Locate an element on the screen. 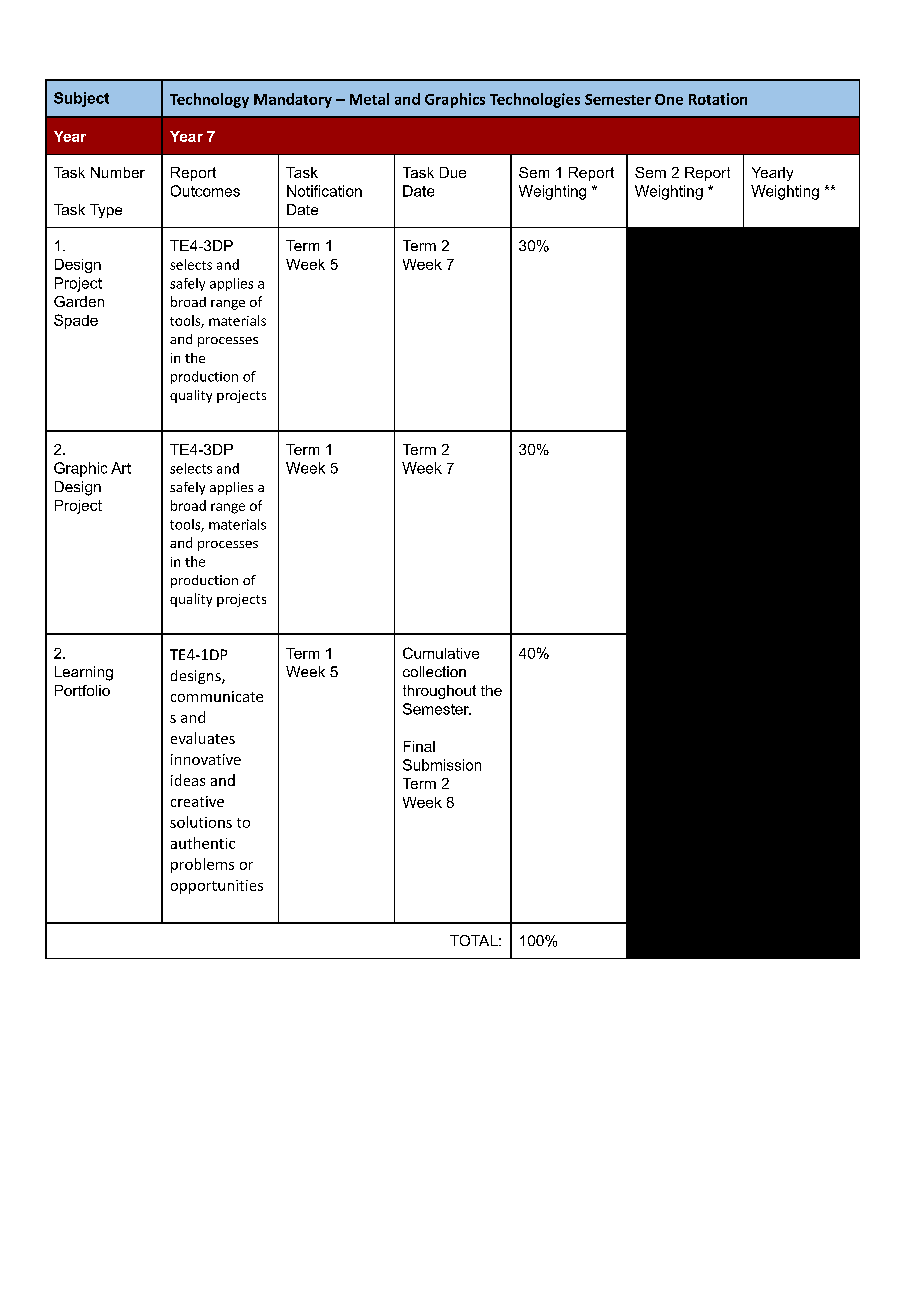  Due is located at coordinates (453, 172).
